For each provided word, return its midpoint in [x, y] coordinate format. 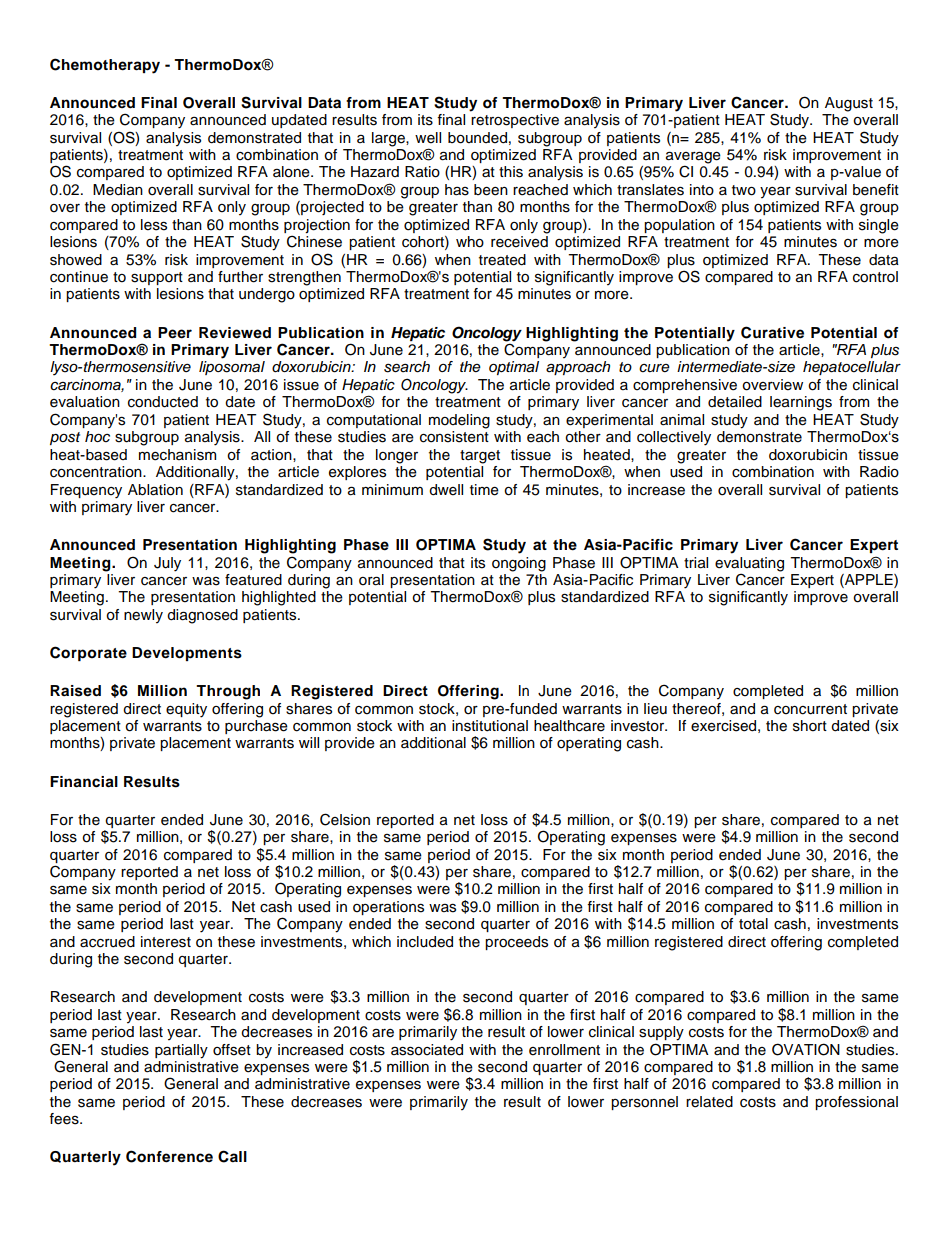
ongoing [519, 564]
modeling [459, 421]
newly [143, 616]
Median [118, 190]
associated [427, 1050]
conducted [163, 402]
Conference [169, 1156]
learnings [801, 403]
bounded [477, 138]
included [425, 942]
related [709, 1102]
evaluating [749, 564]
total [753, 924]
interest [166, 942]
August [849, 104]
